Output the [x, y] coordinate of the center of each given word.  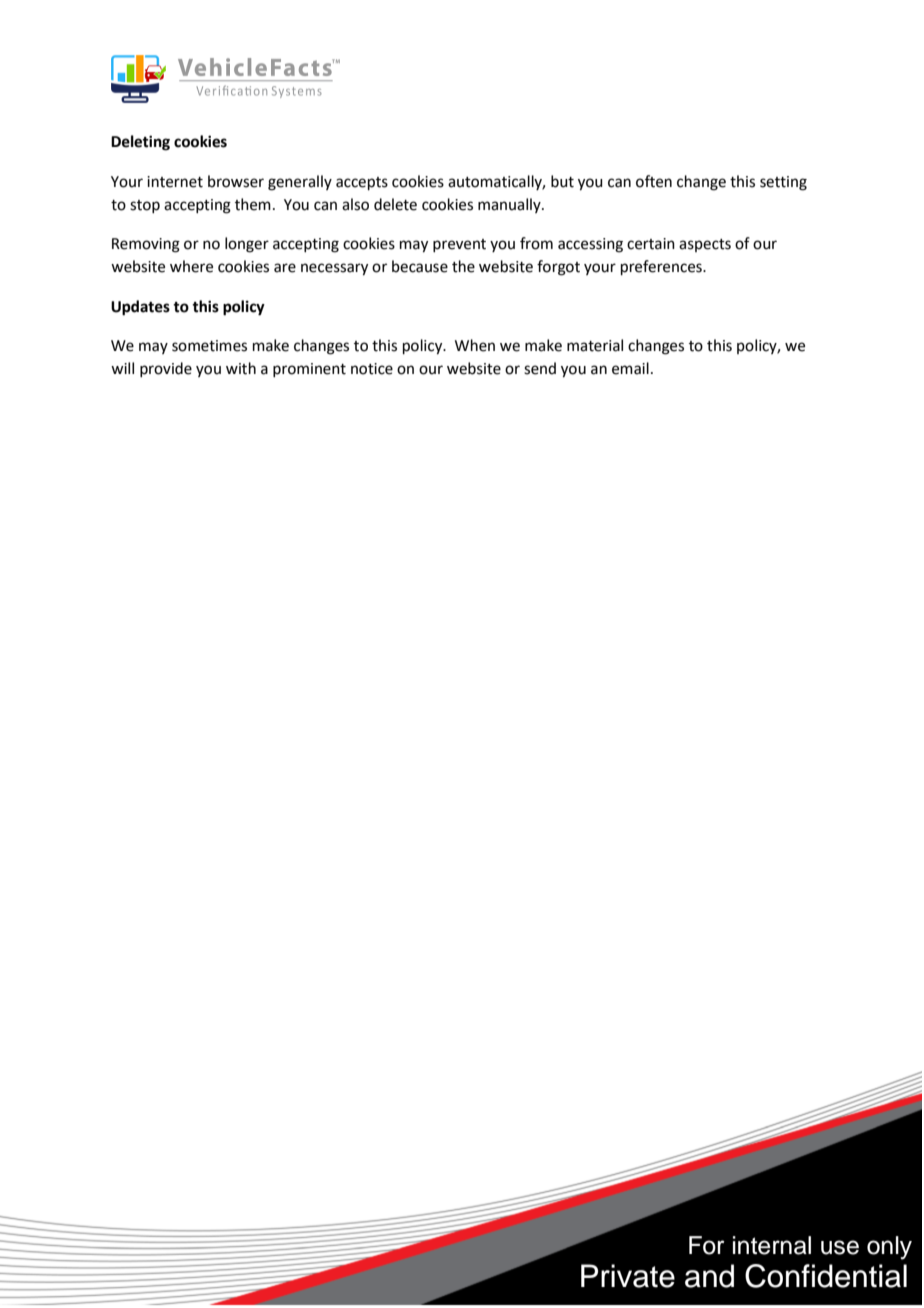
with [241, 368]
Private [628, 1276]
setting [783, 183]
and [709, 1276]
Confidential [826, 1276]
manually [510, 205]
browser [236, 181]
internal [772, 1245]
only [889, 1248]
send [540, 368]
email [630, 368]
